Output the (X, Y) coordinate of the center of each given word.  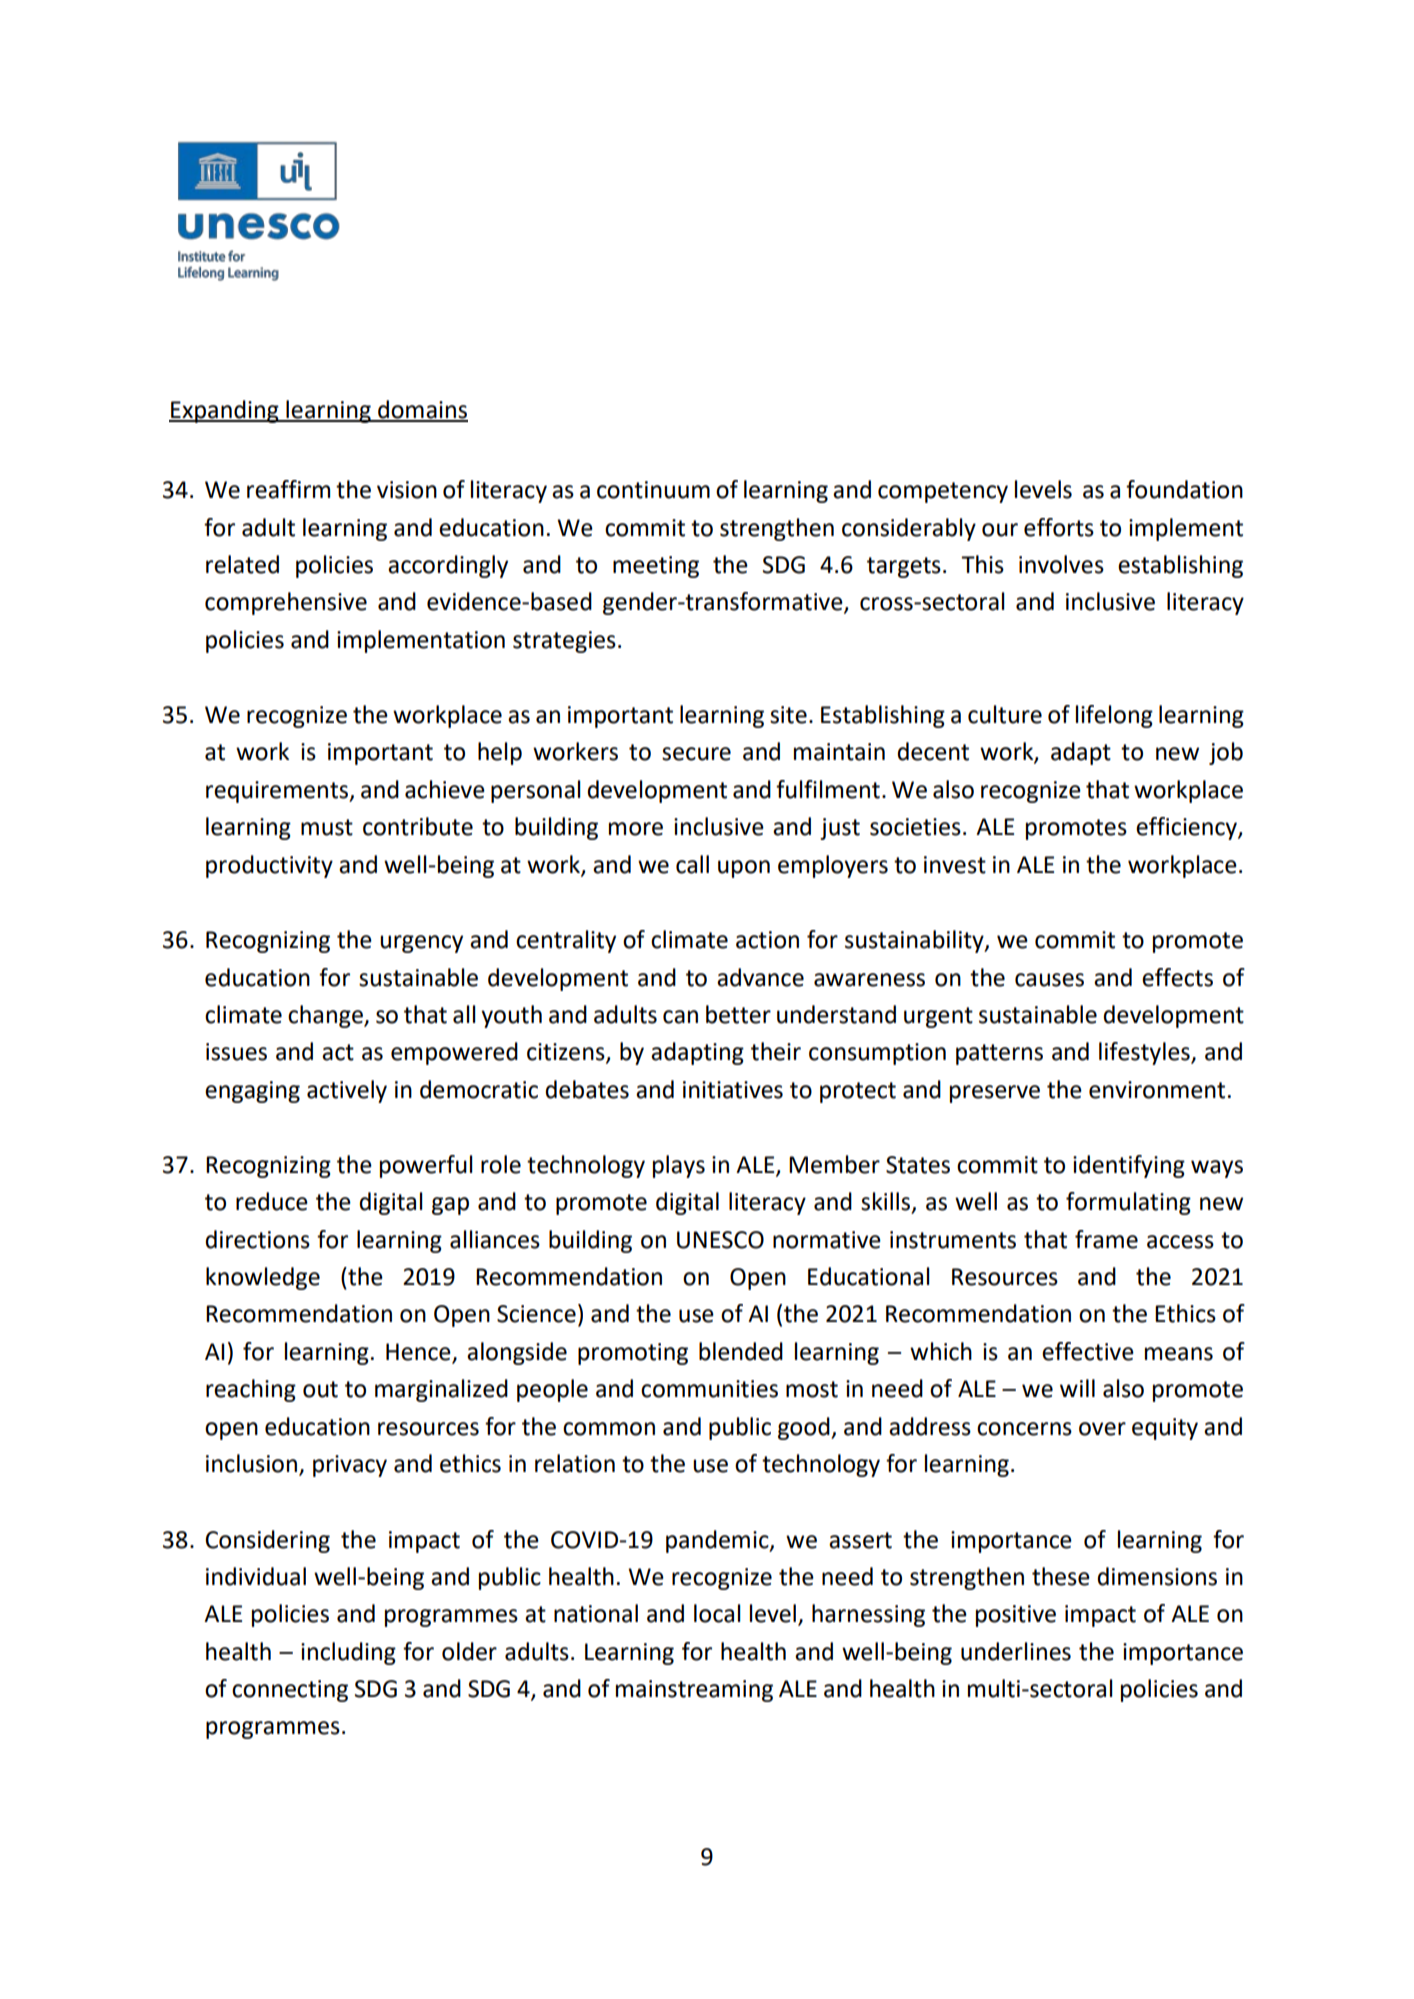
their (776, 1051)
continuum (653, 490)
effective (1088, 1351)
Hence (419, 1353)
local (717, 1613)
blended (741, 1351)
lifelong (1114, 716)
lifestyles (1145, 1053)
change (326, 1016)
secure (696, 754)
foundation (1184, 489)
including (348, 1653)
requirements (278, 792)
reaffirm (288, 489)
